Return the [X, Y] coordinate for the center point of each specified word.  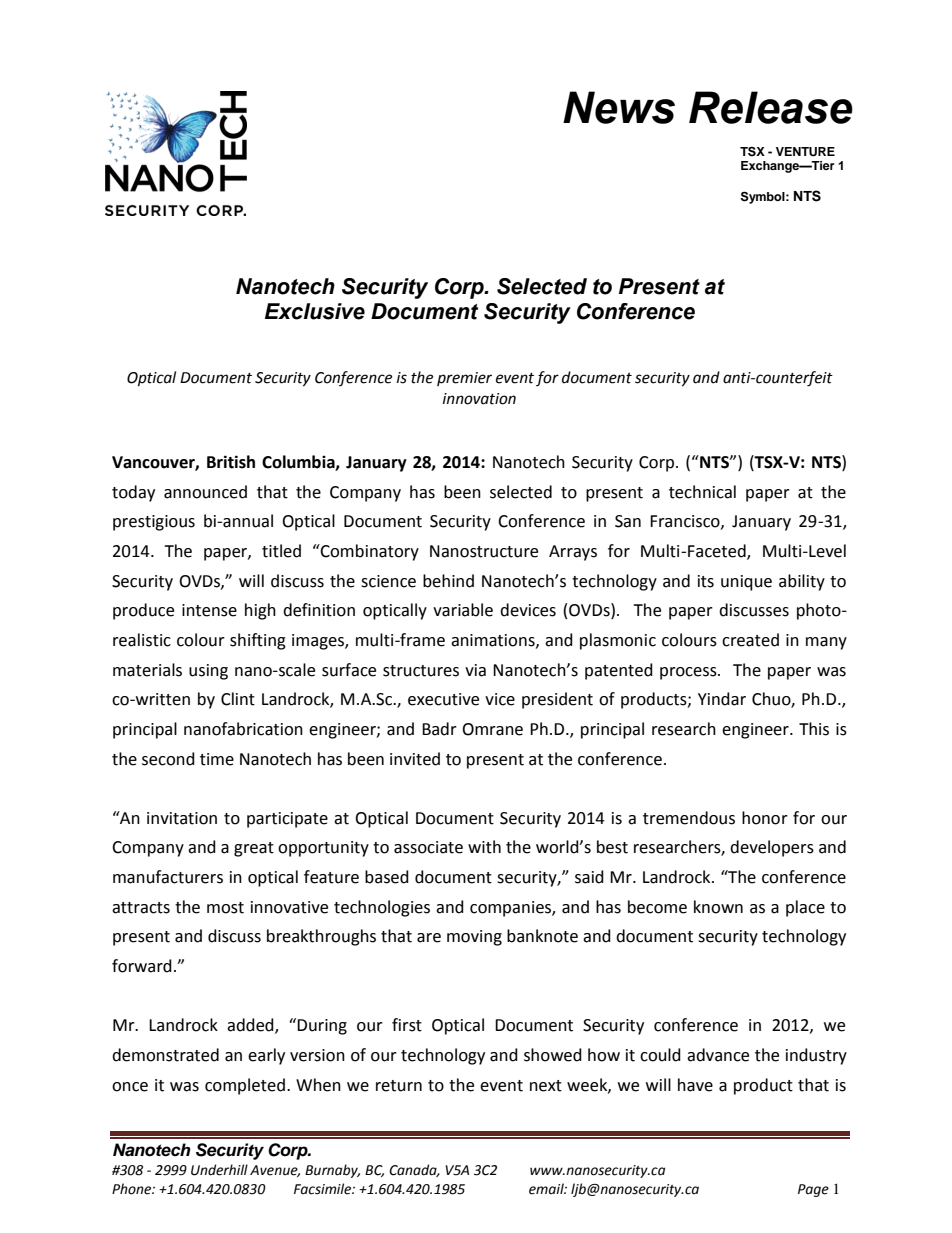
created [750, 640]
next [546, 1086]
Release [771, 107]
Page [813, 1190]
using [208, 672]
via [475, 670]
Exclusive [315, 311]
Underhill [219, 1170]
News [619, 107]
